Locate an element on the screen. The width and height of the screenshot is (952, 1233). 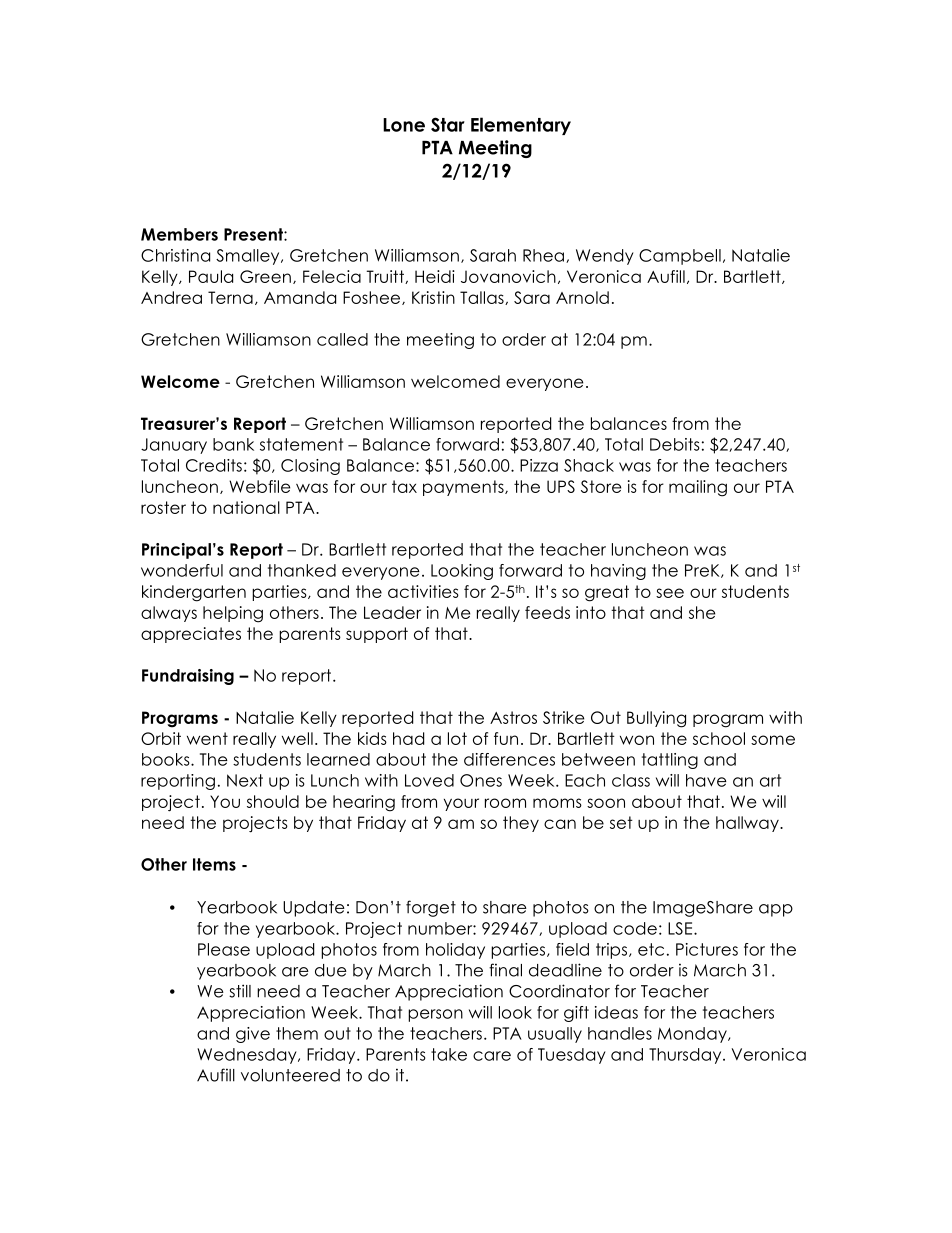
Present is located at coordinates (254, 234).
